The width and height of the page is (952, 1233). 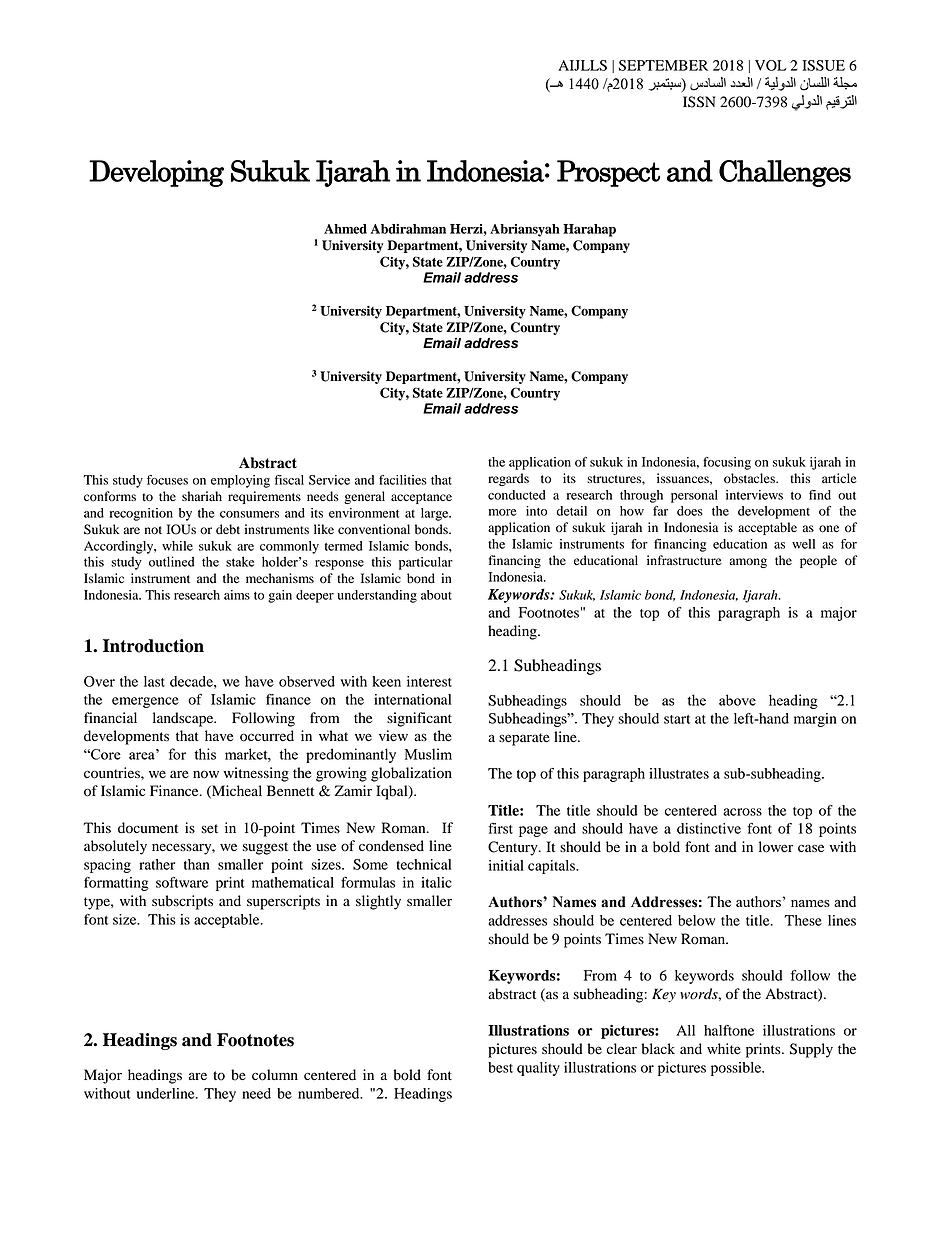 I want to click on possible, so click(x=737, y=1069).
